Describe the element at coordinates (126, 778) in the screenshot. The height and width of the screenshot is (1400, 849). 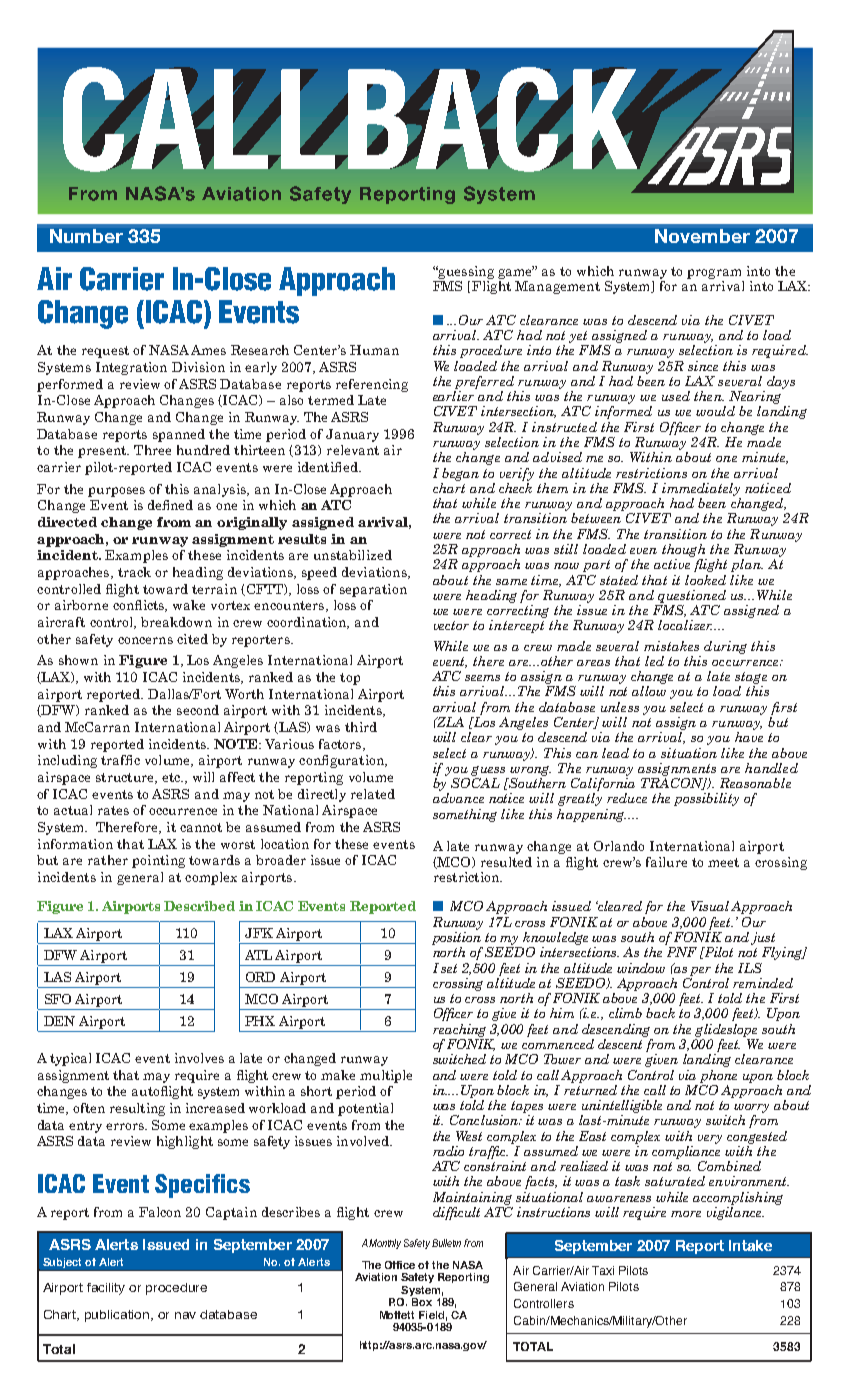
I see `structure` at that location.
